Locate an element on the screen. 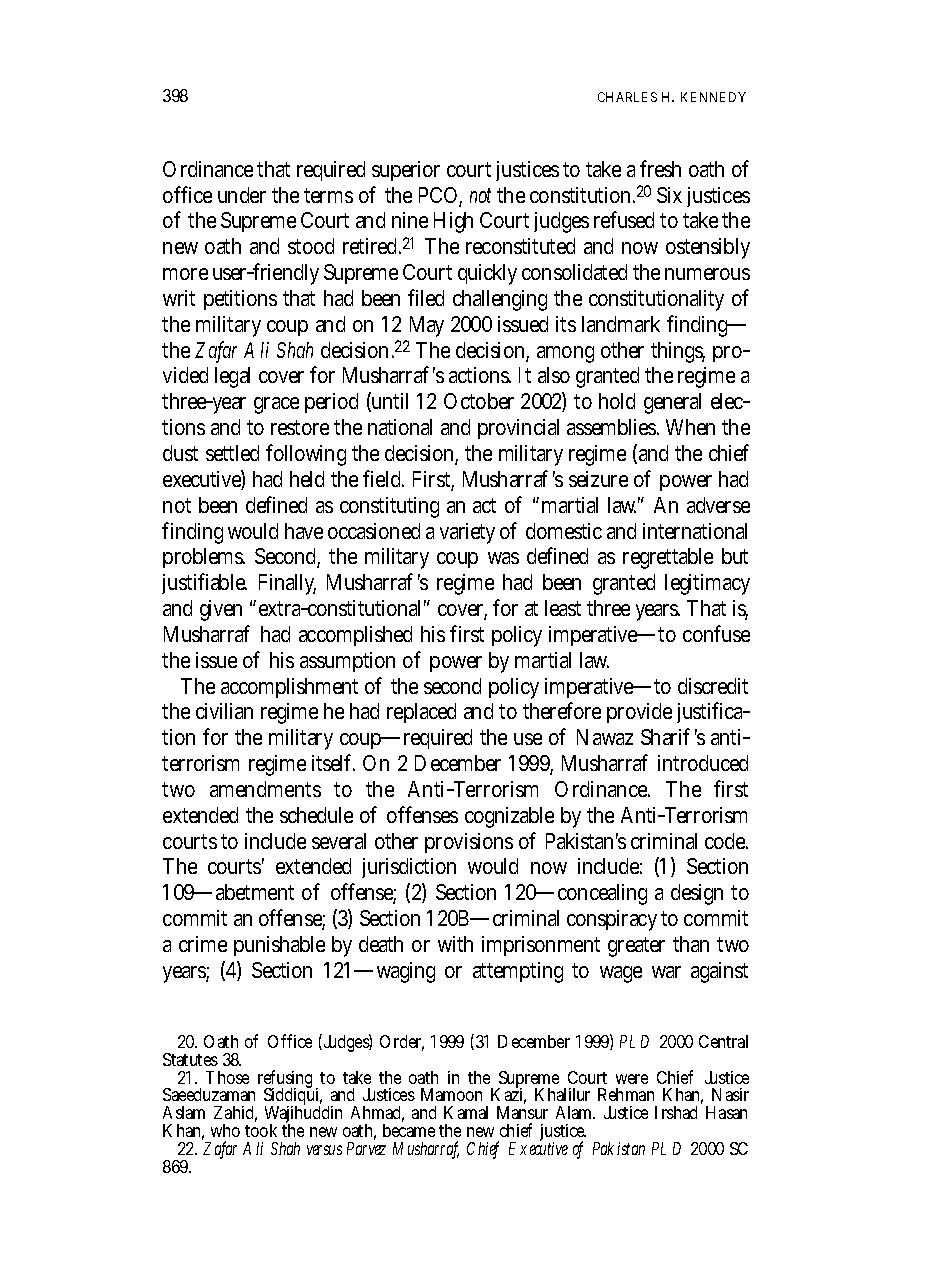 The image size is (930, 1288). amendments is located at coordinates (265, 789).
